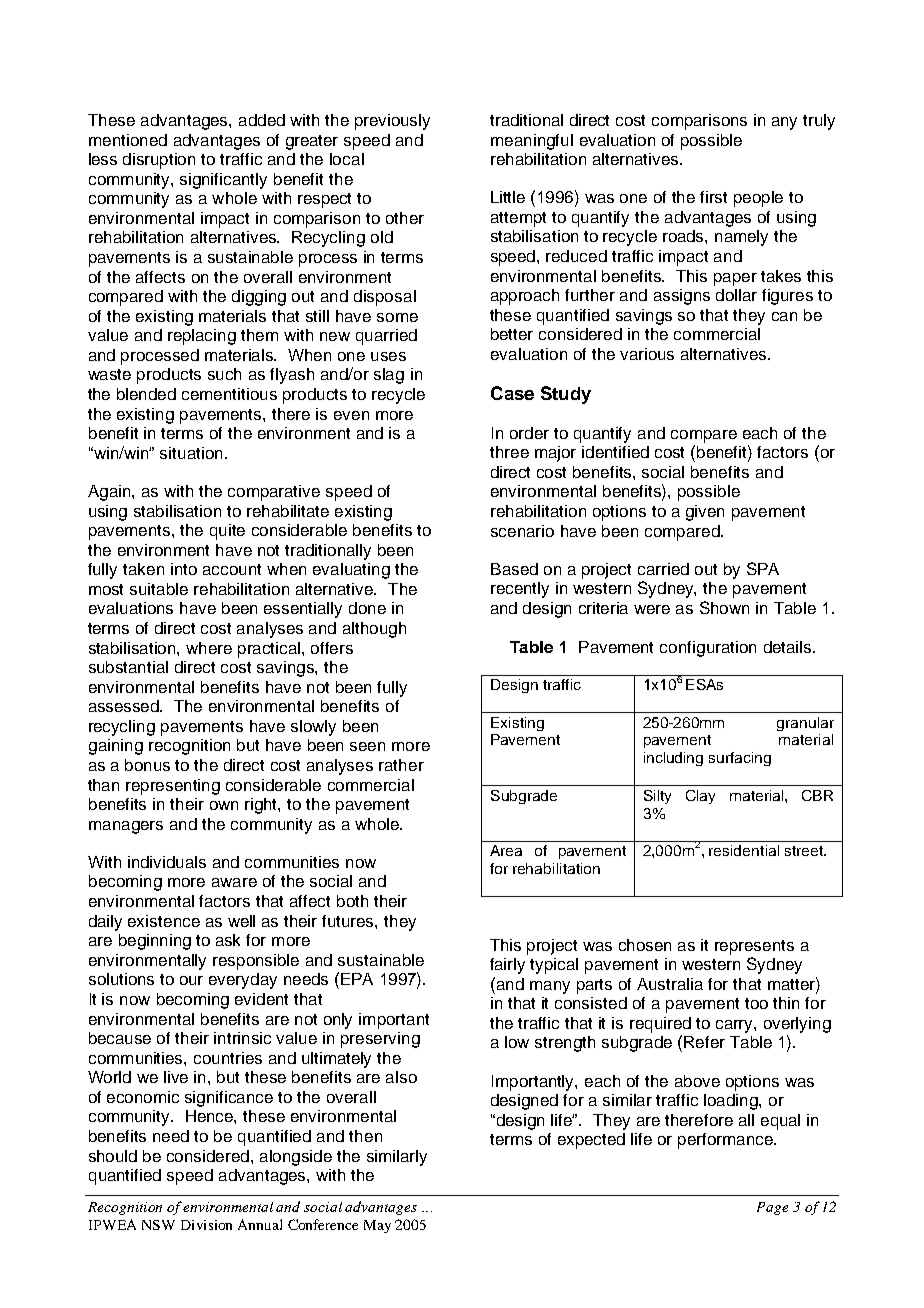 The width and height of the image is (924, 1308). Describe the element at coordinates (159, 161) in the image. I see `disruption` at that location.
